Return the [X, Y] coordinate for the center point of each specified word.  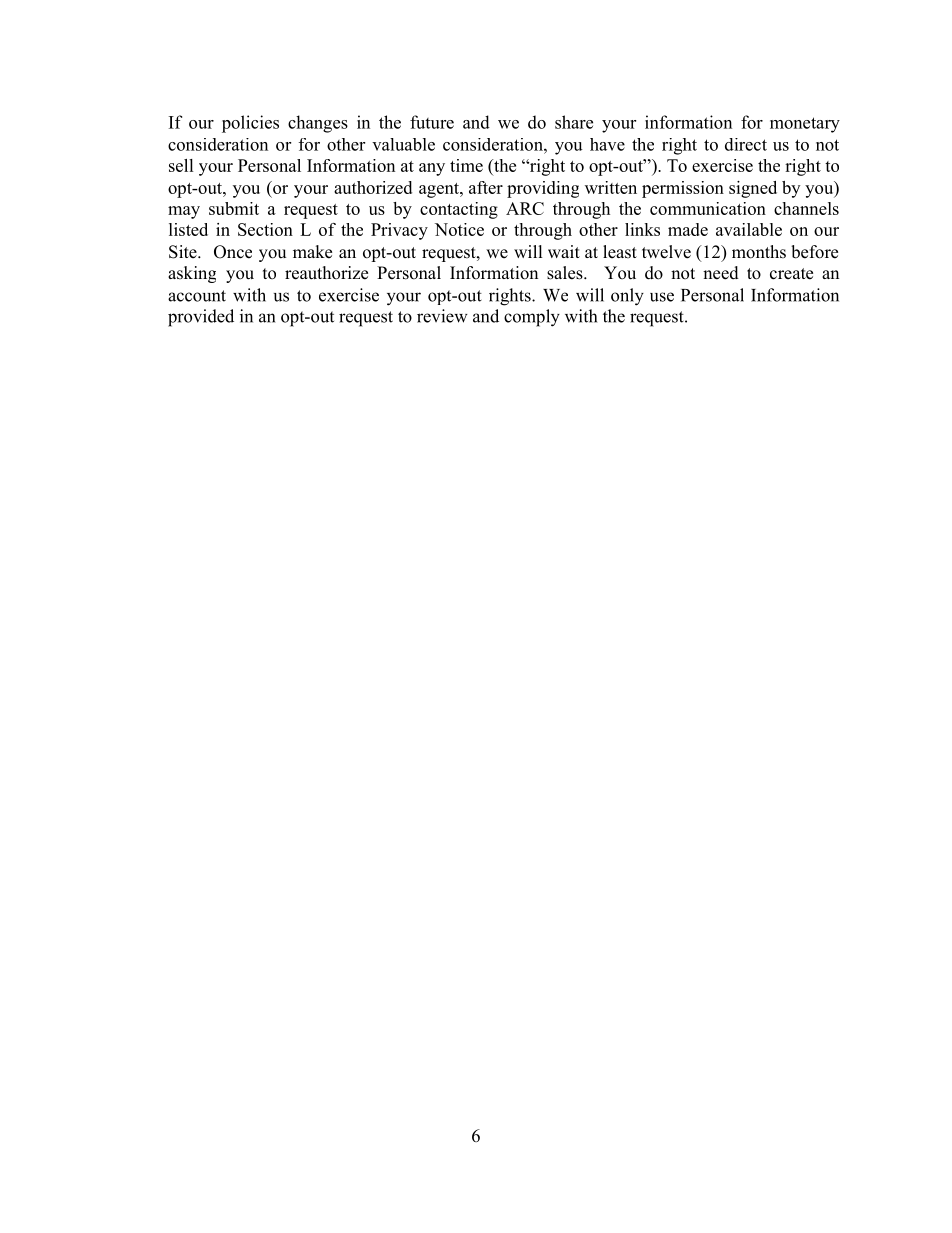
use [662, 297]
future [432, 122]
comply [532, 318]
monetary [805, 125]
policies [250, 124]
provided [201, 318]
